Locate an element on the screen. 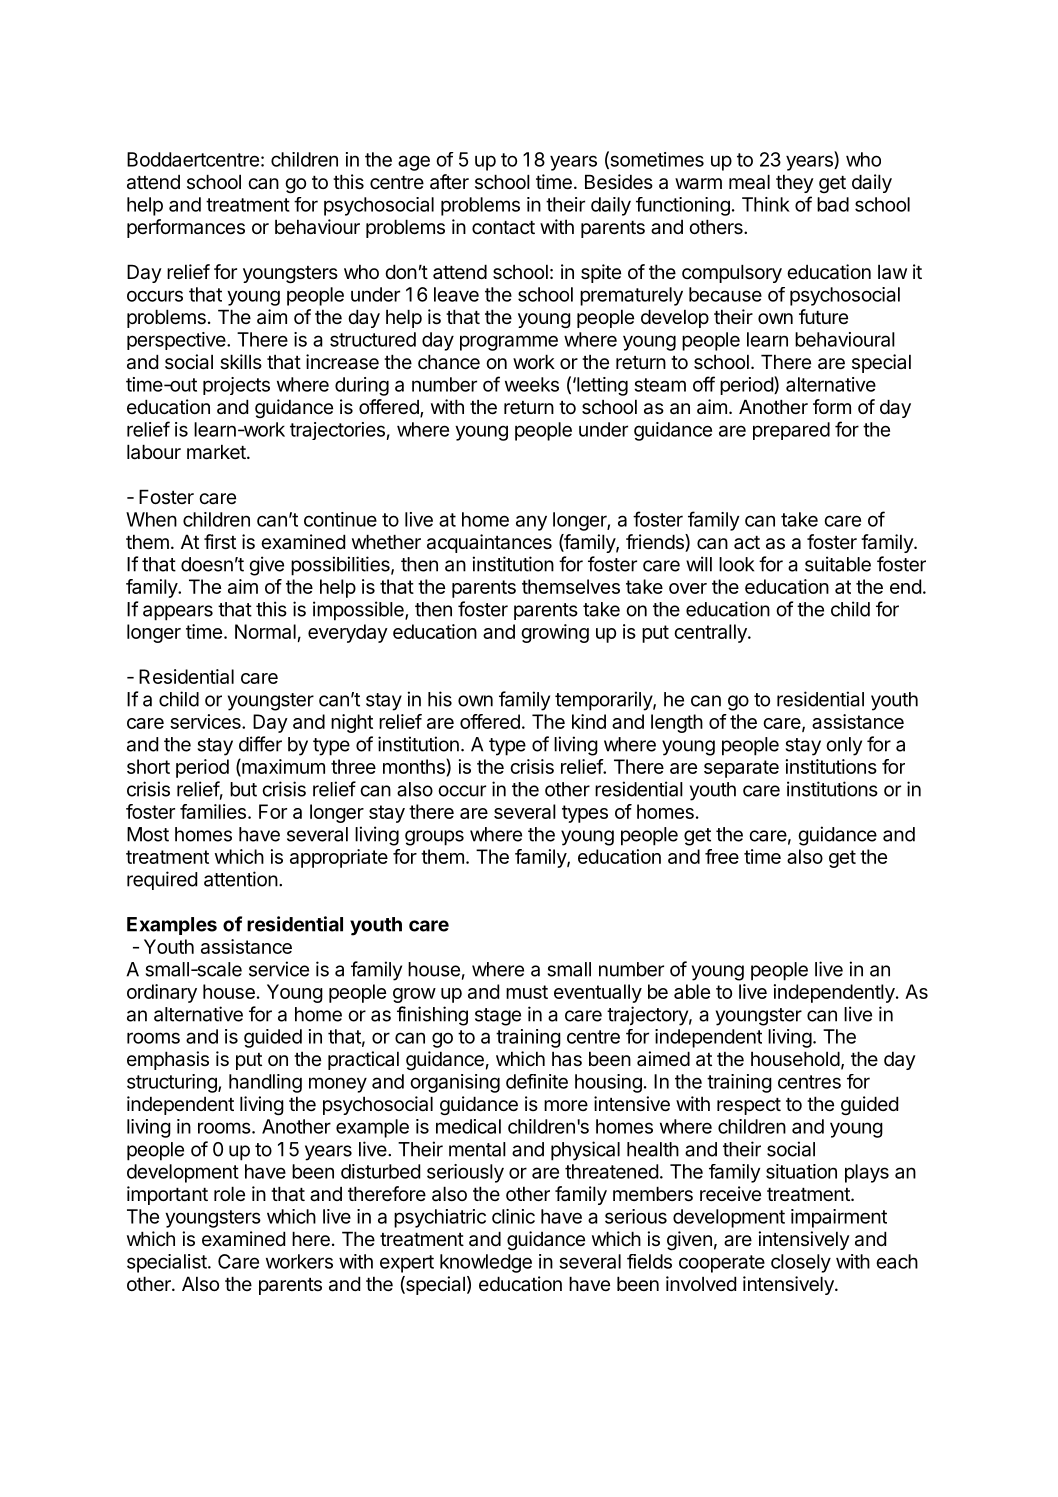 Image resolution: width=1058 pixels, height=1497 pixels. bad is located at coordinates (833, 204).
